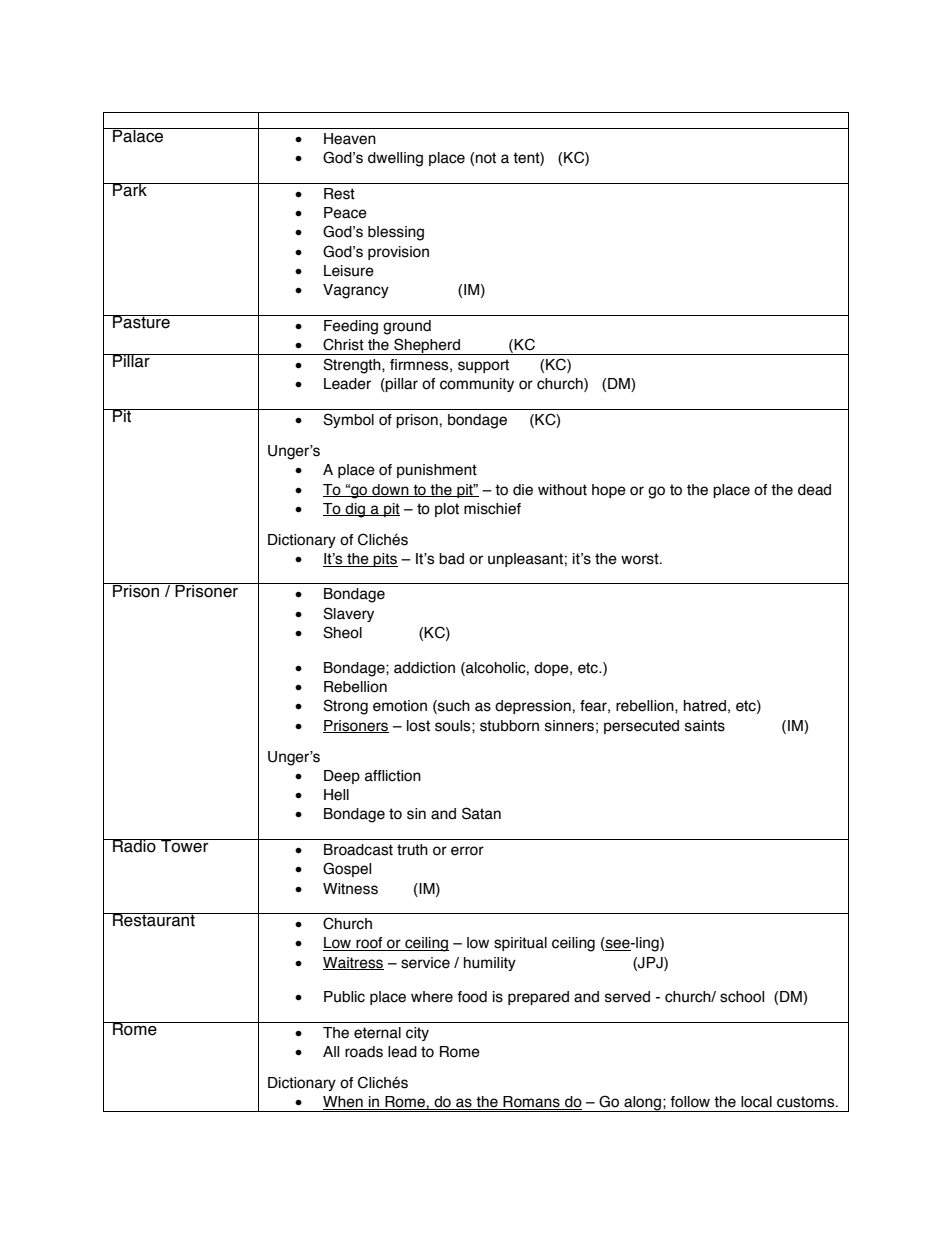 The height and width of the image is (1233, 952). Describe the element at coordinates (331, 1051) in the image. I see `All` at that location.
